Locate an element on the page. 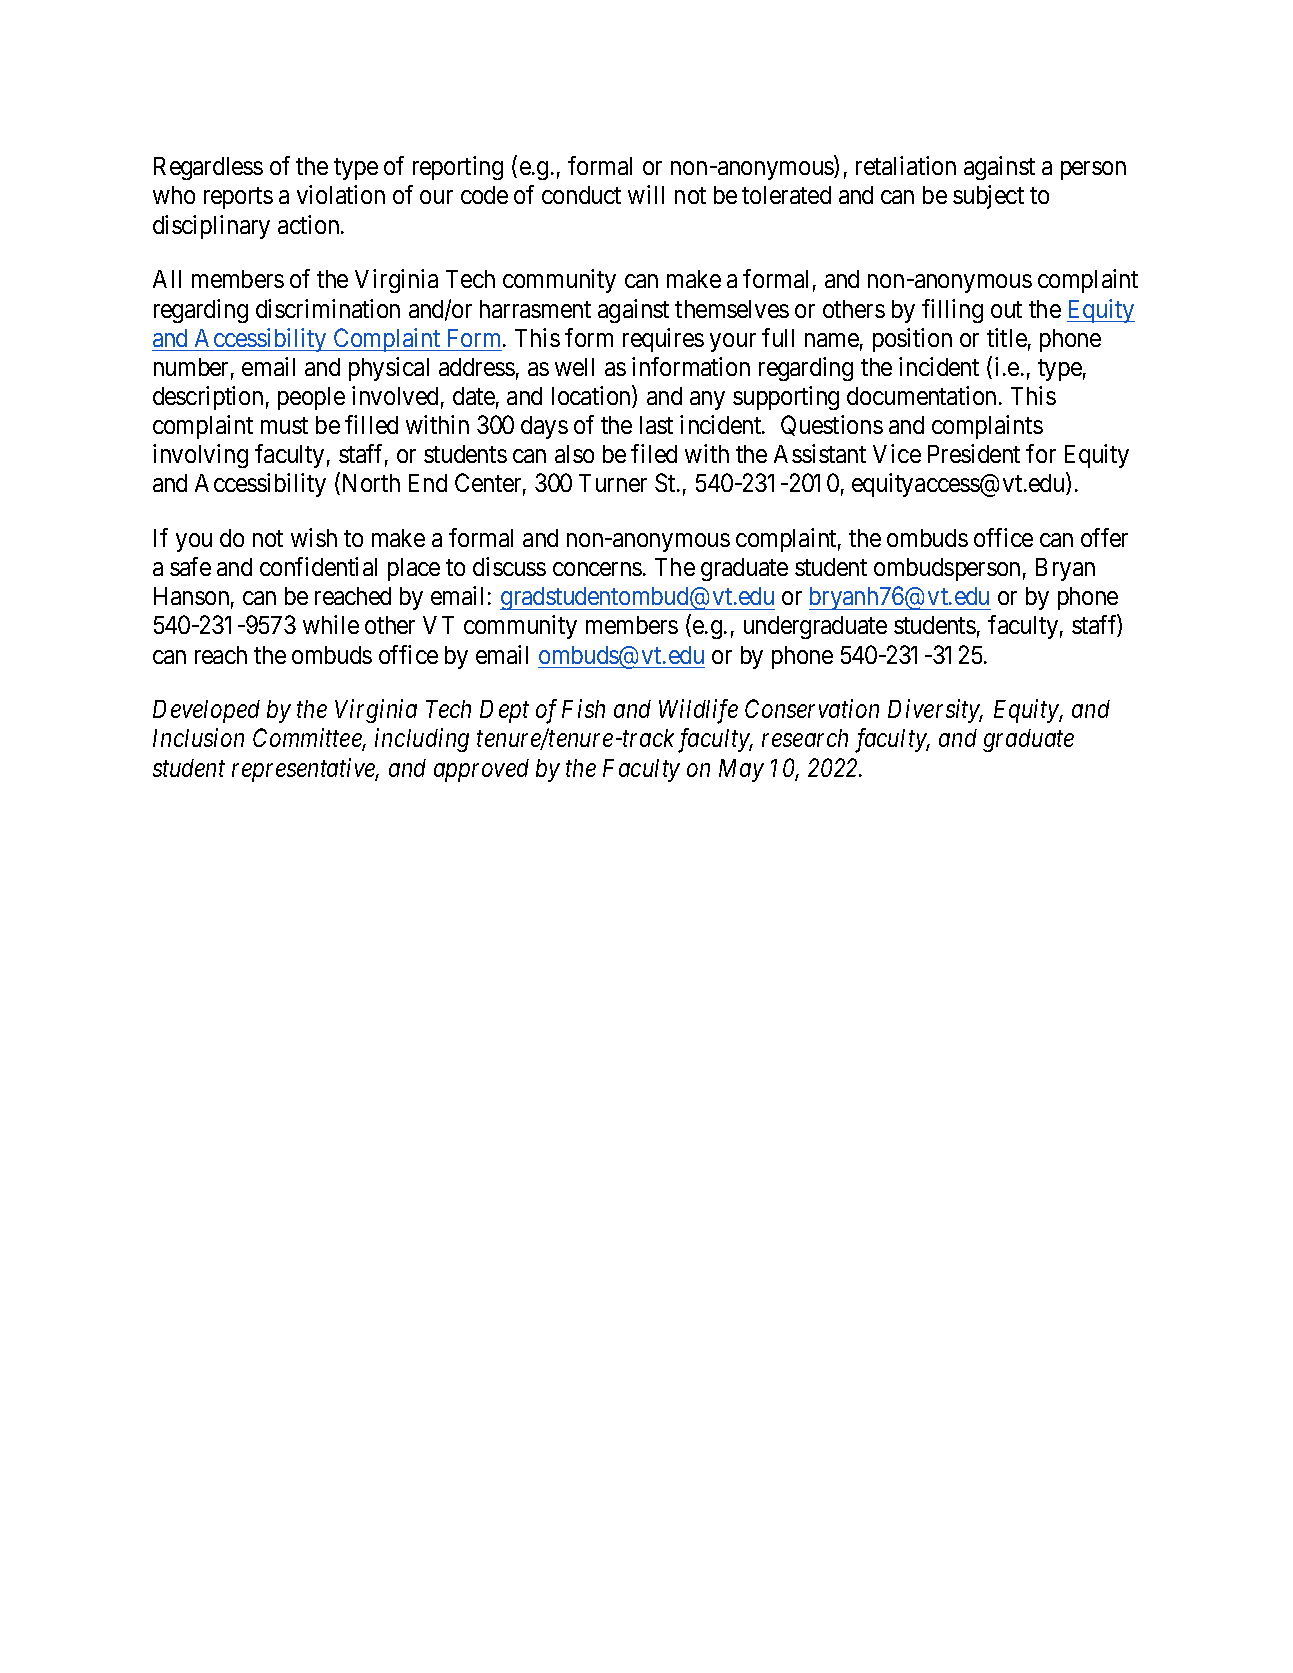  filed is located at coordinates (654, 453).
